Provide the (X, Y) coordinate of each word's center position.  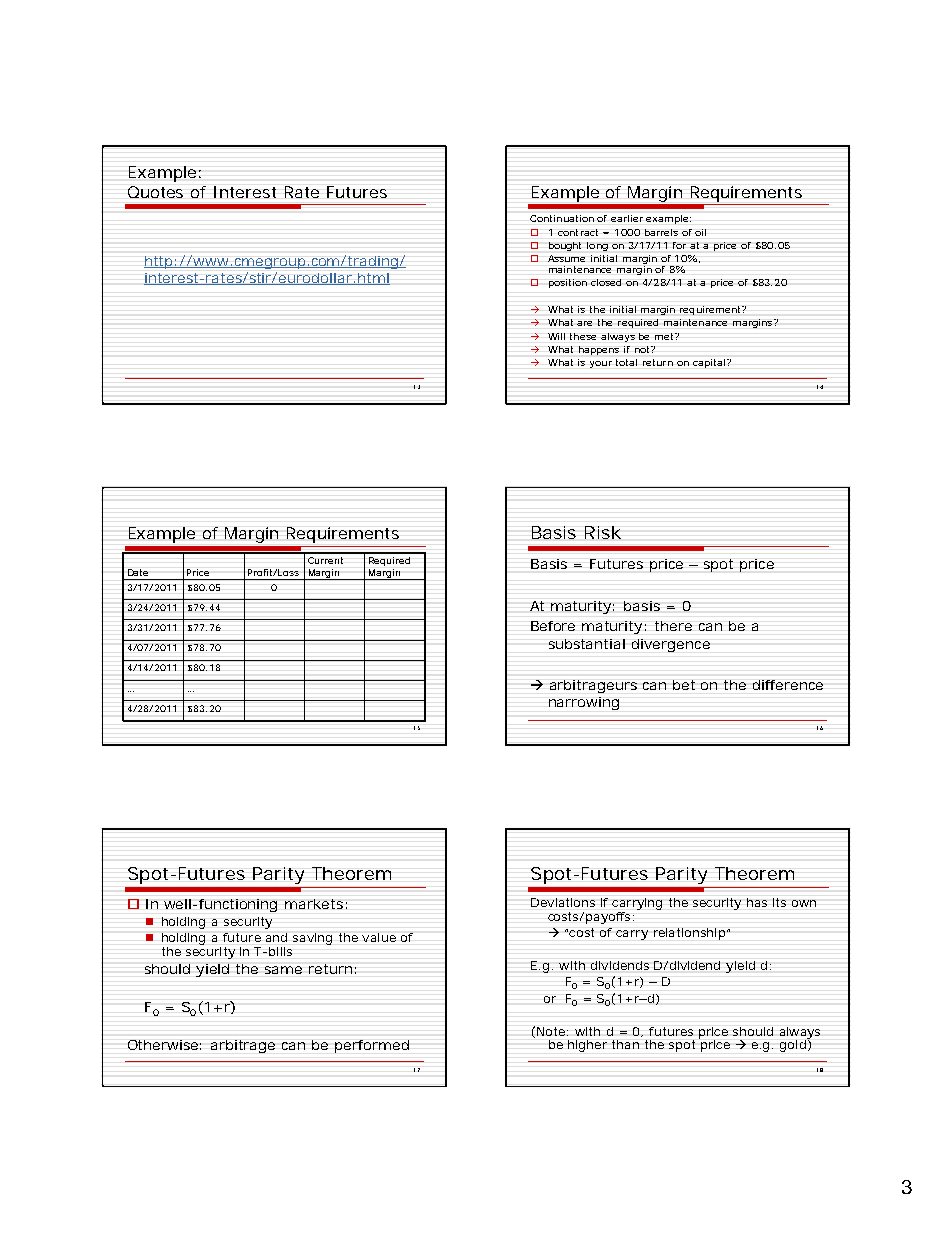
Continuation (562, 218)
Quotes (155, 192)
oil (700, 232)
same (283, 970)
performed (372, 1046)
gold (794, 1045)
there (673, 626)
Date (138, 572)
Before (553, 626)
